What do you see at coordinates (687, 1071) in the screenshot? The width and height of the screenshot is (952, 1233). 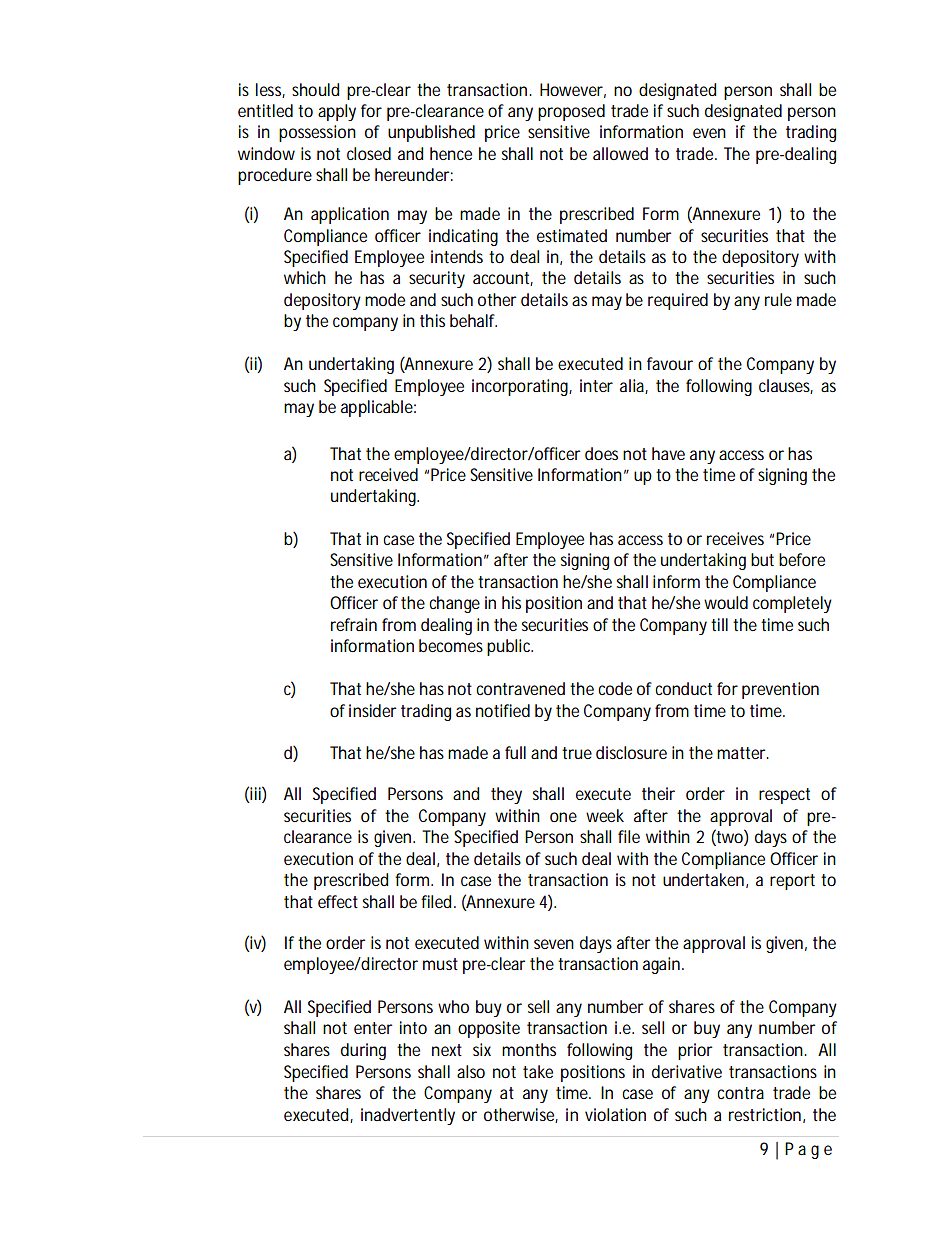 I see `derivative` at bounding box center [687, 1071].
